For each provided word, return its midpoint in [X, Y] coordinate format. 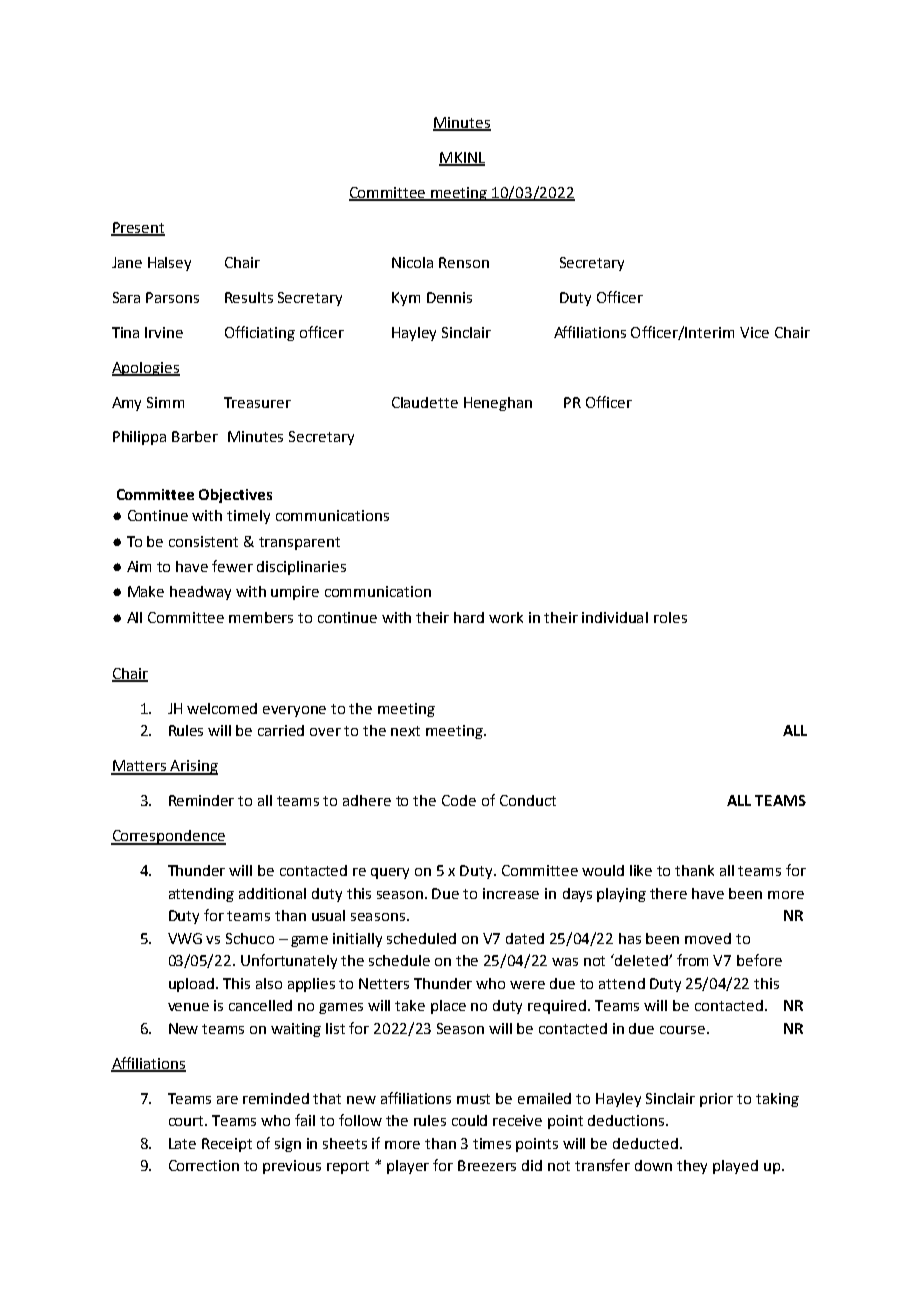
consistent [203, 541]
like [641, 870]
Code [459, 800]
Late [182, 1143]
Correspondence [168, 837]
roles [670, 617]
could [469, 1120]
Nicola [412, 262]
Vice [754, 332]
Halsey [169, 264]
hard [469, 617]
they [692, 1167]
